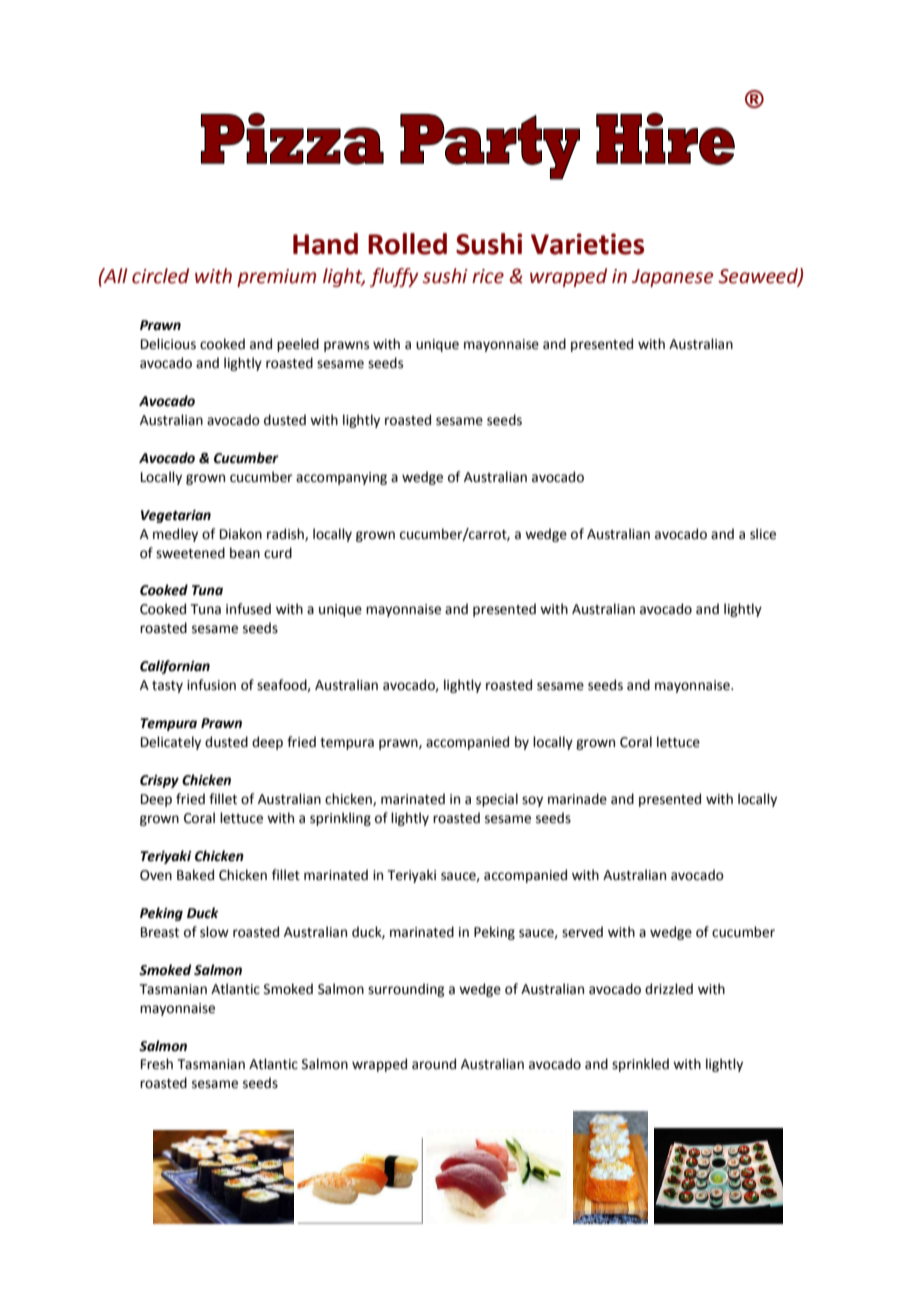 Image resolution: width=924 pixels, height=1308 pixels. What do you see at coordinates (341, 478) in the page?
I see `accompanying` at bounding box center [341, 478].
